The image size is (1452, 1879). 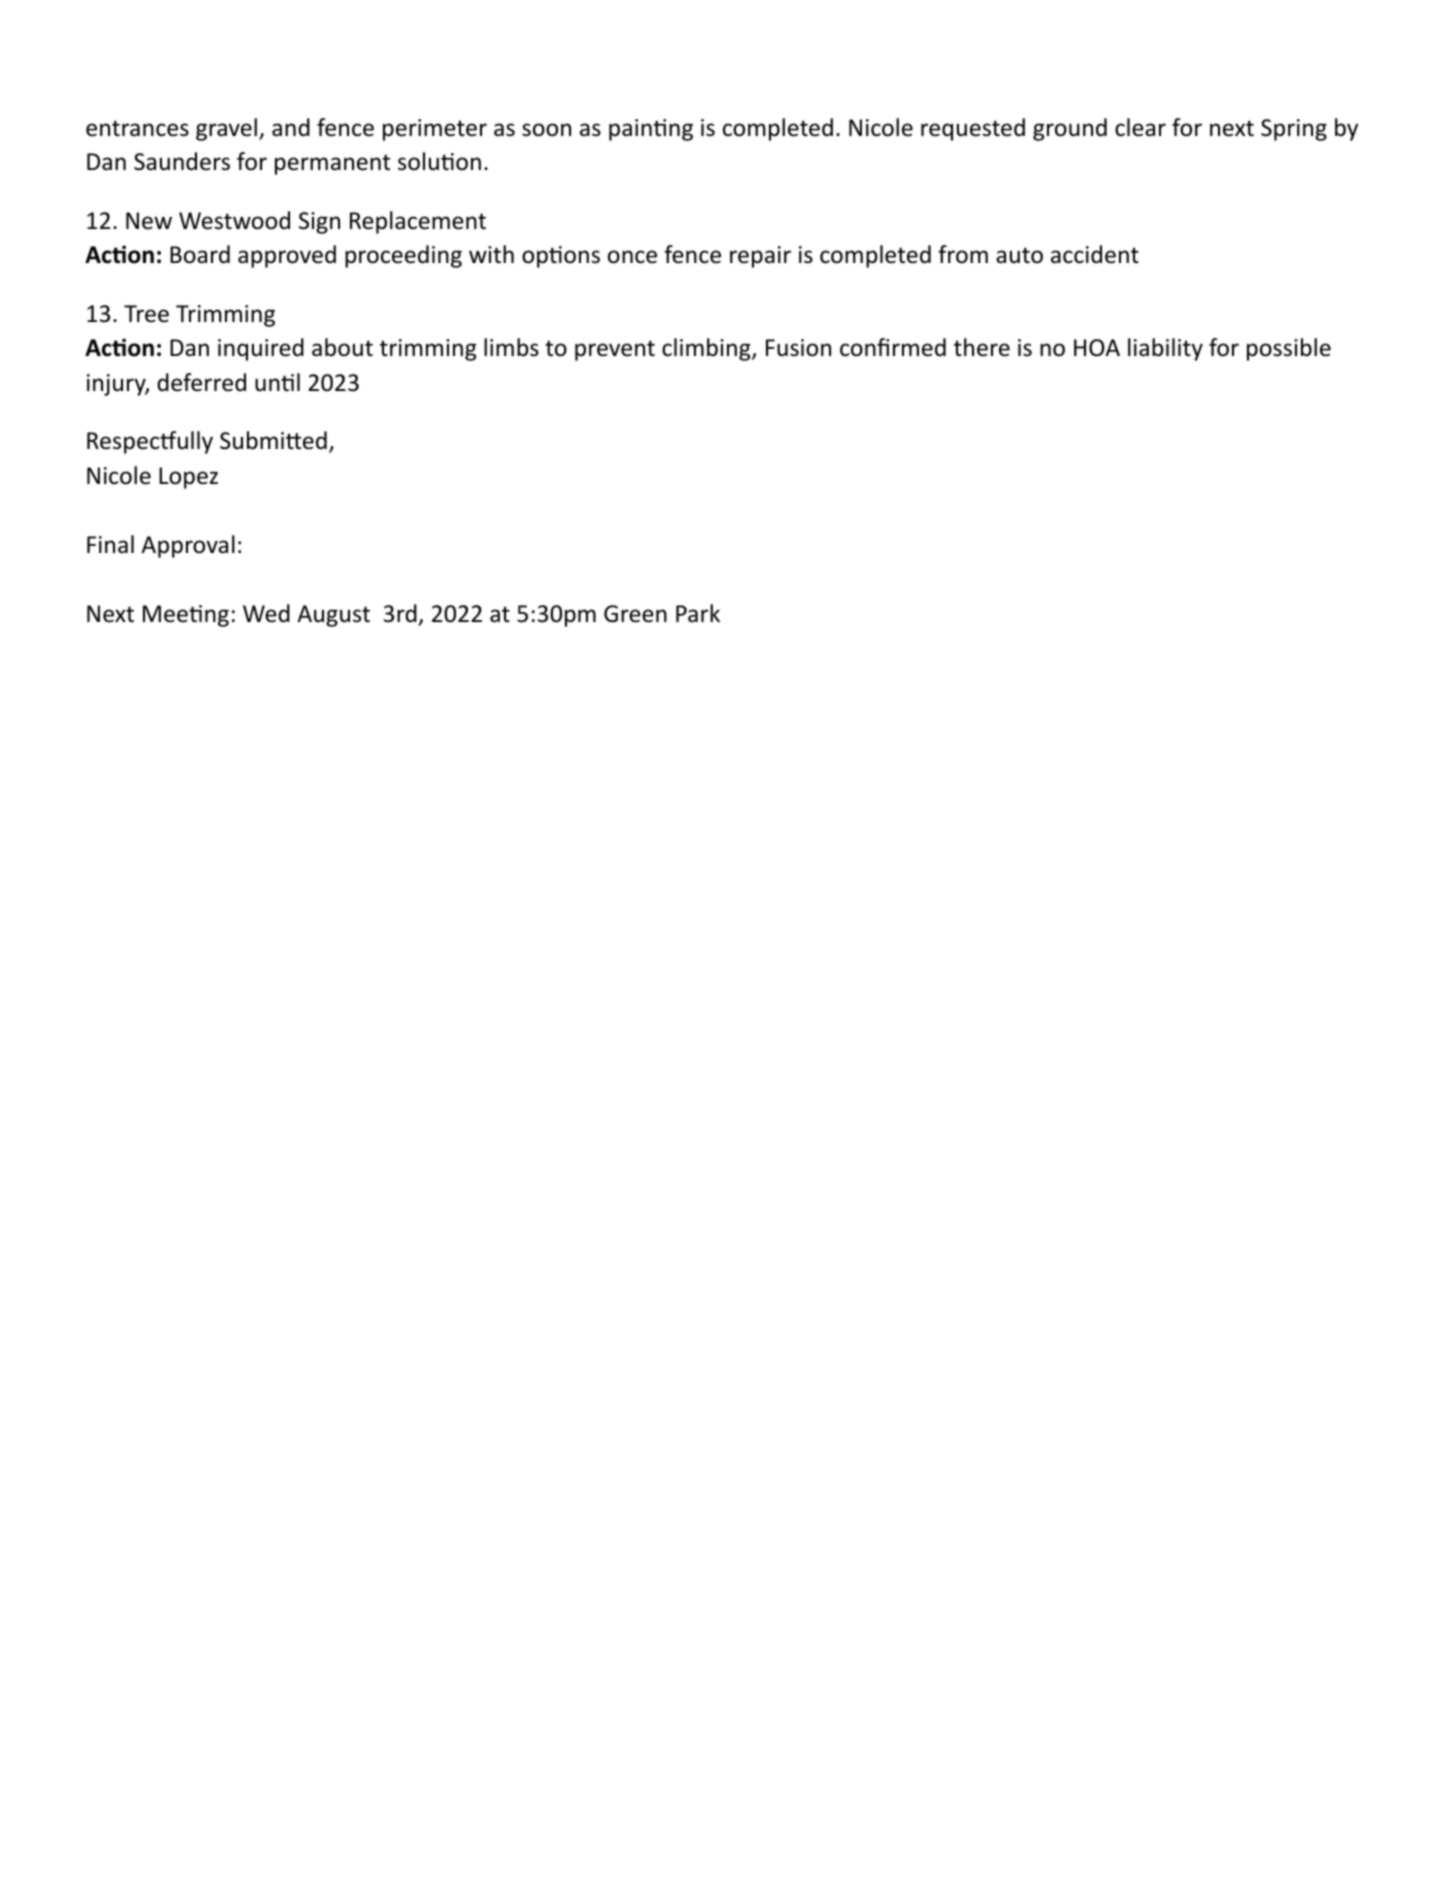 I want to click on Wed, so click(x=266, y=613).
